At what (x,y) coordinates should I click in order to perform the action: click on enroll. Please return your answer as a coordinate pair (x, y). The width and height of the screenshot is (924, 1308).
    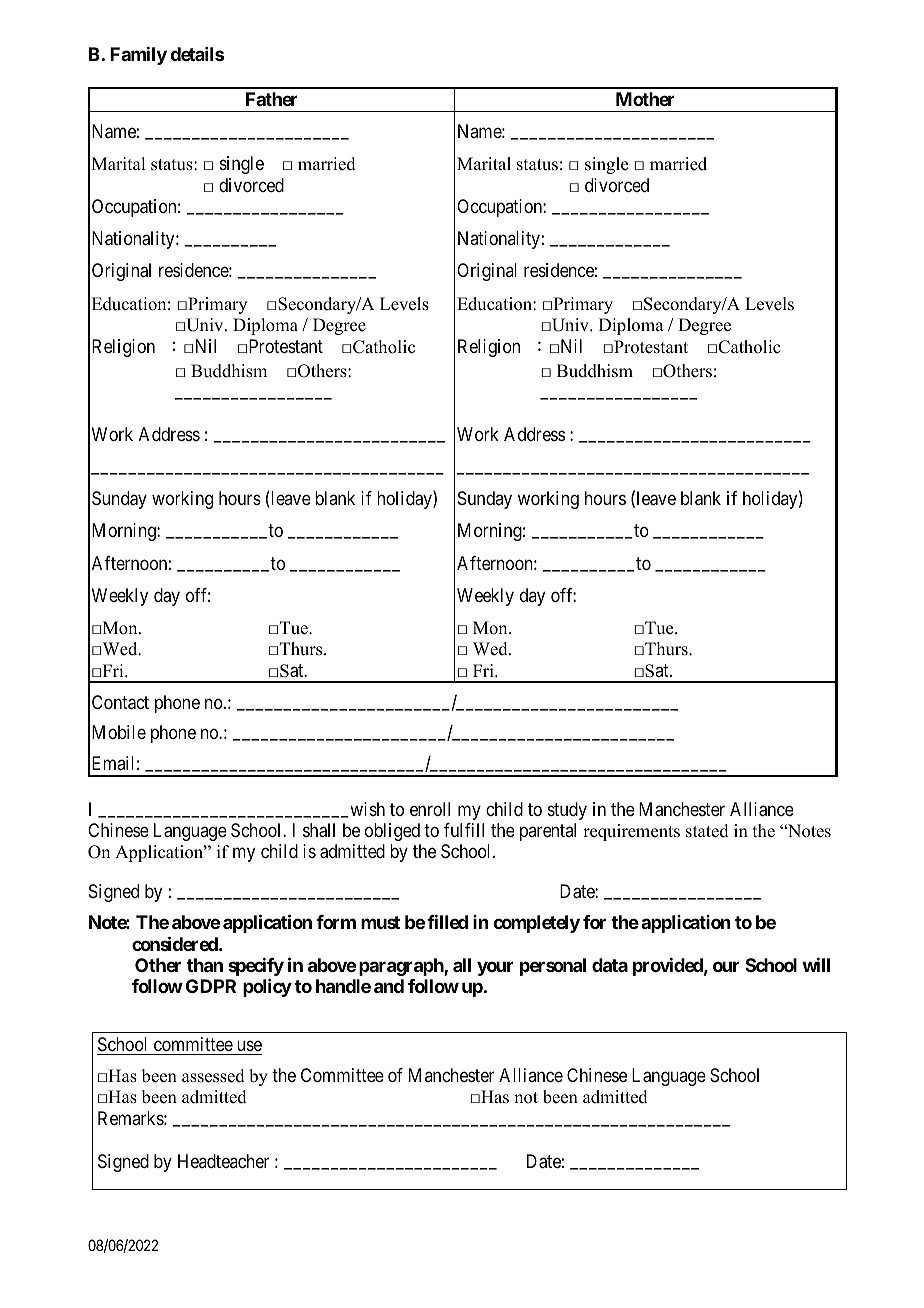
    Looking at the image, I should click on (430, 809).
